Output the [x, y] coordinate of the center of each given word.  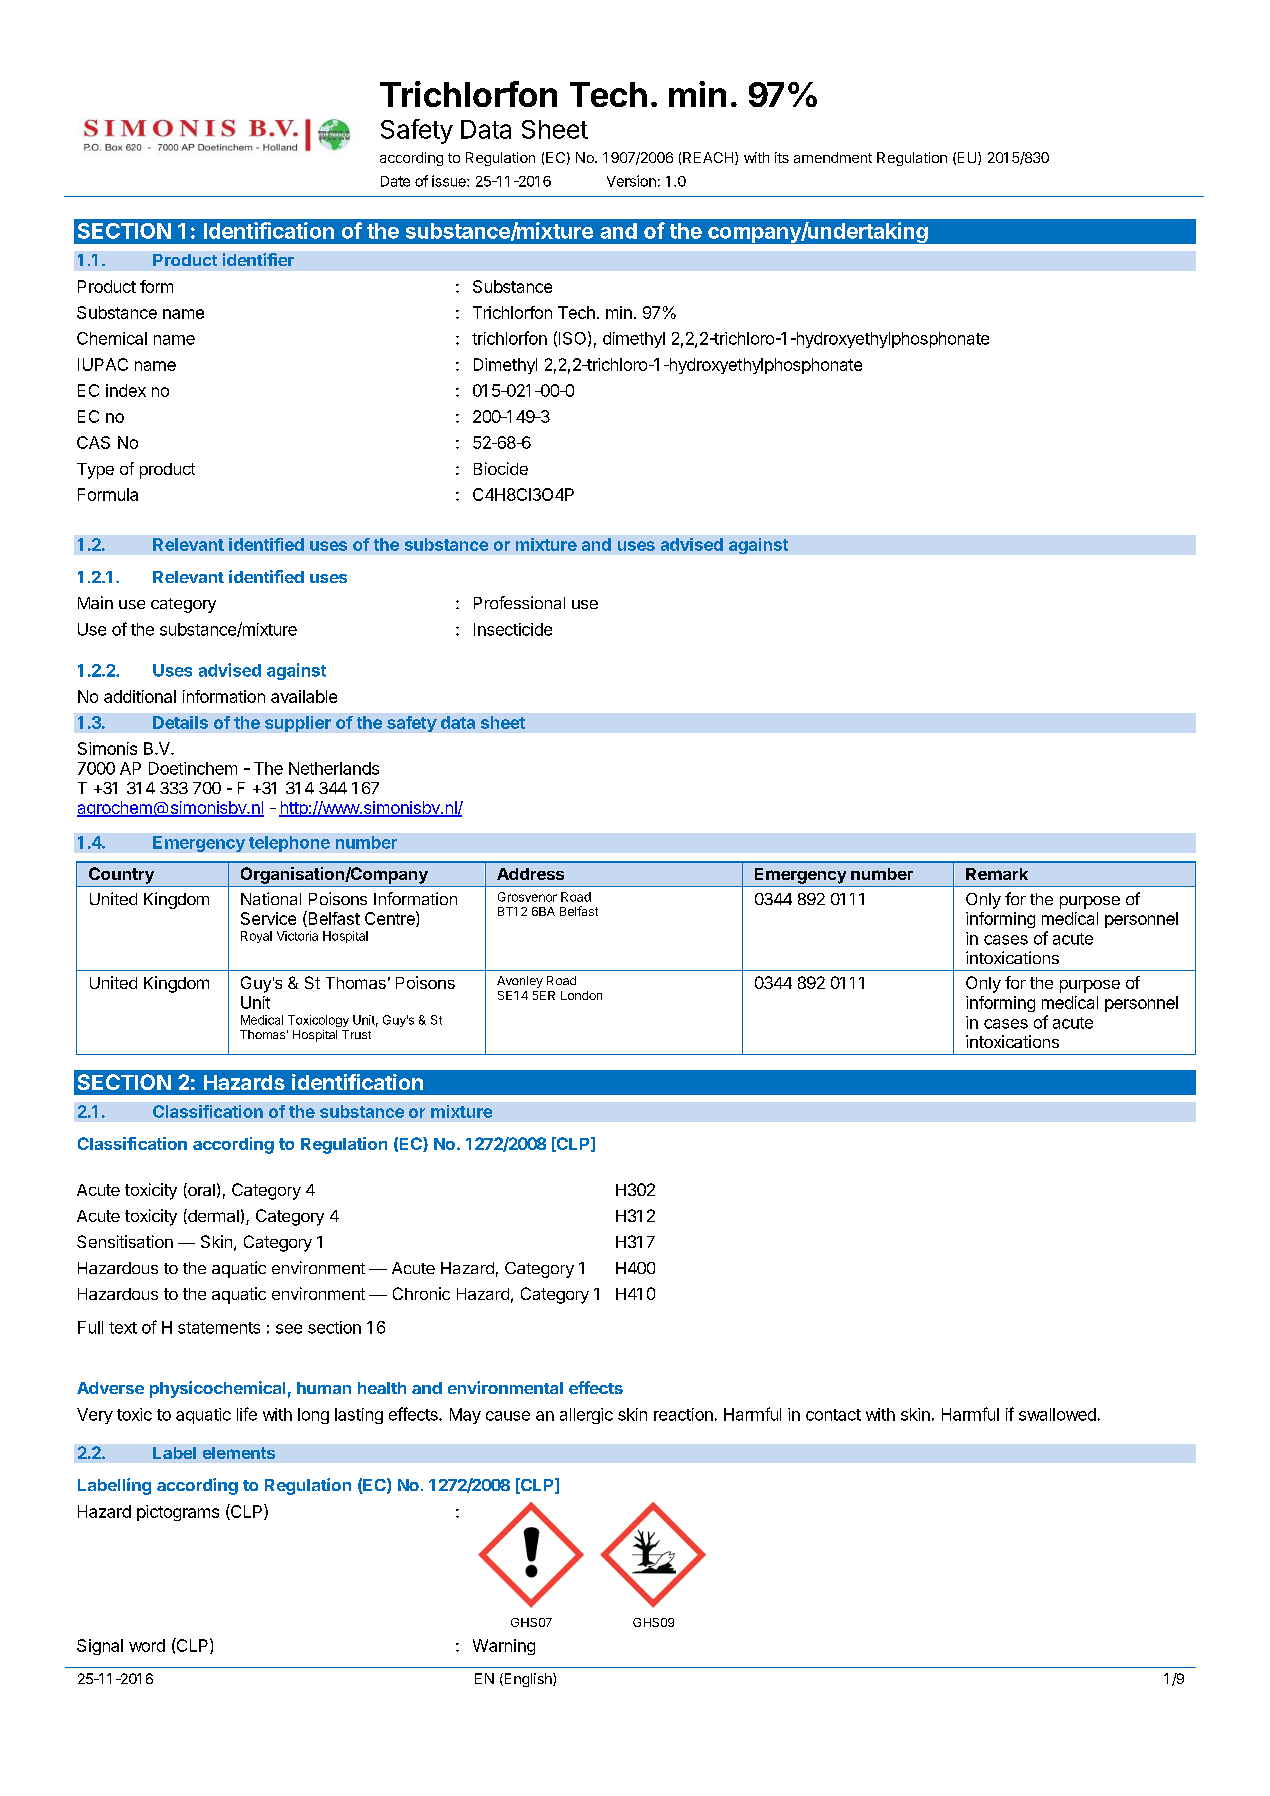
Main [95, 602]
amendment [833, 157]
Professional [519, 602]
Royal [256, 937]
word [147, 1645]
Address [530, 874]
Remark [997, 874]
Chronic [421, 1293]
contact [833, 1415]
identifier [258, 259]
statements [219, 1328]
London [581, 995]
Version [631, 181]
